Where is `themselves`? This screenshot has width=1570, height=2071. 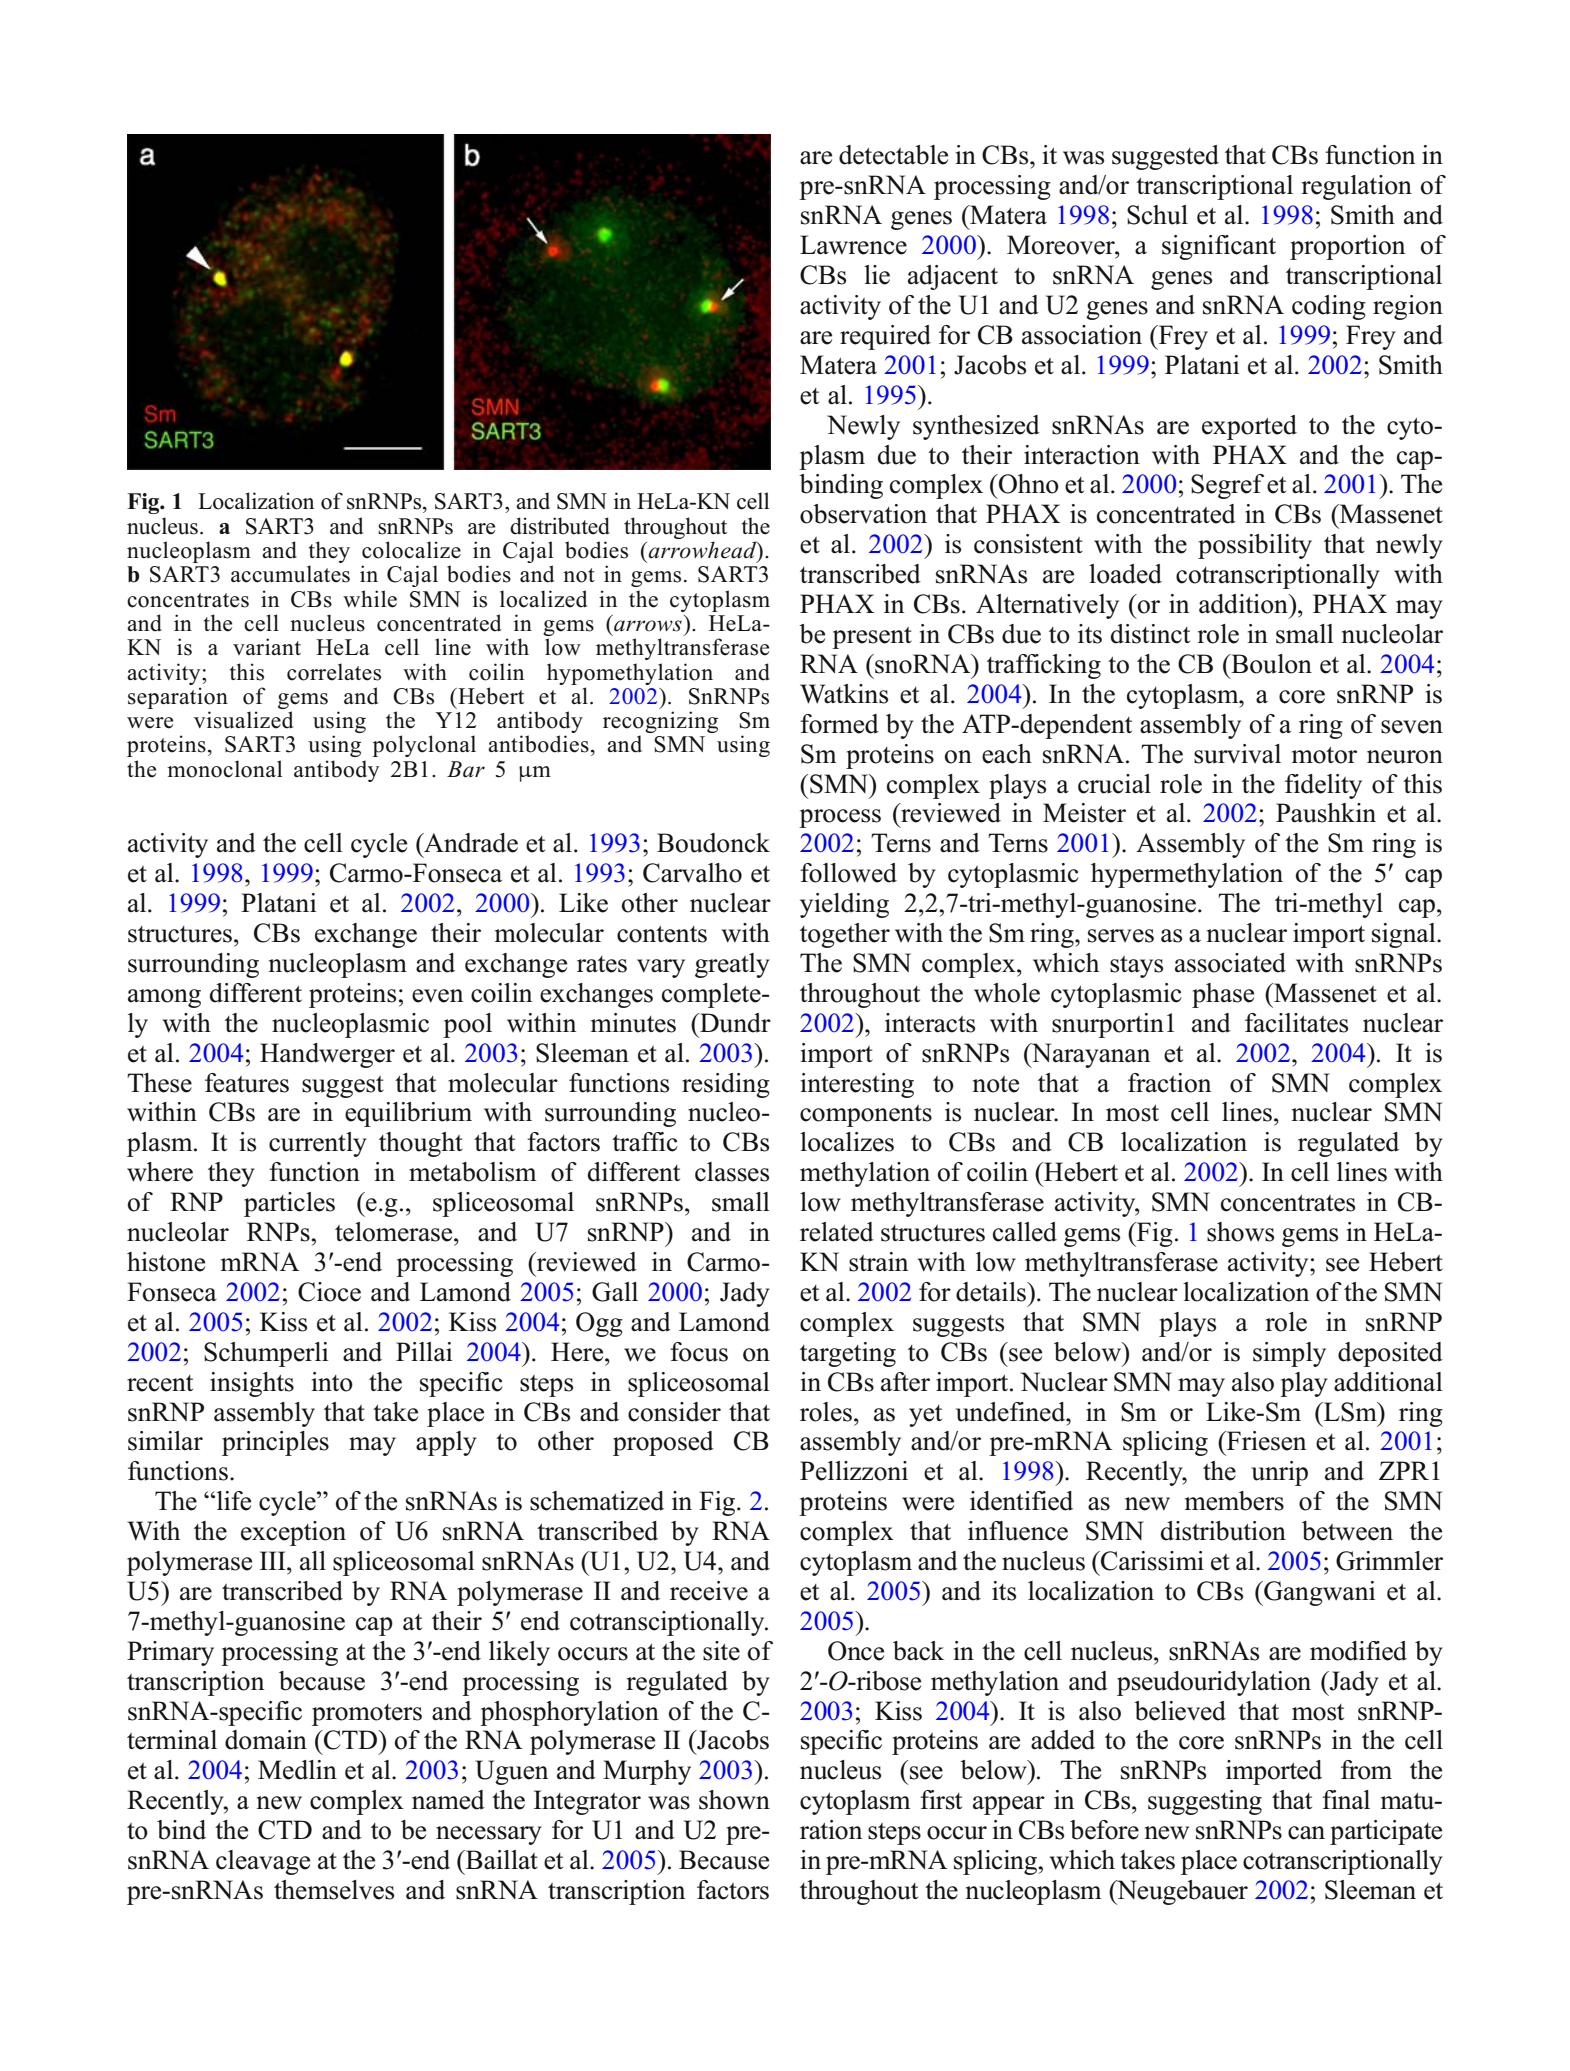 themselves is located at coordinates (334, 1890).
